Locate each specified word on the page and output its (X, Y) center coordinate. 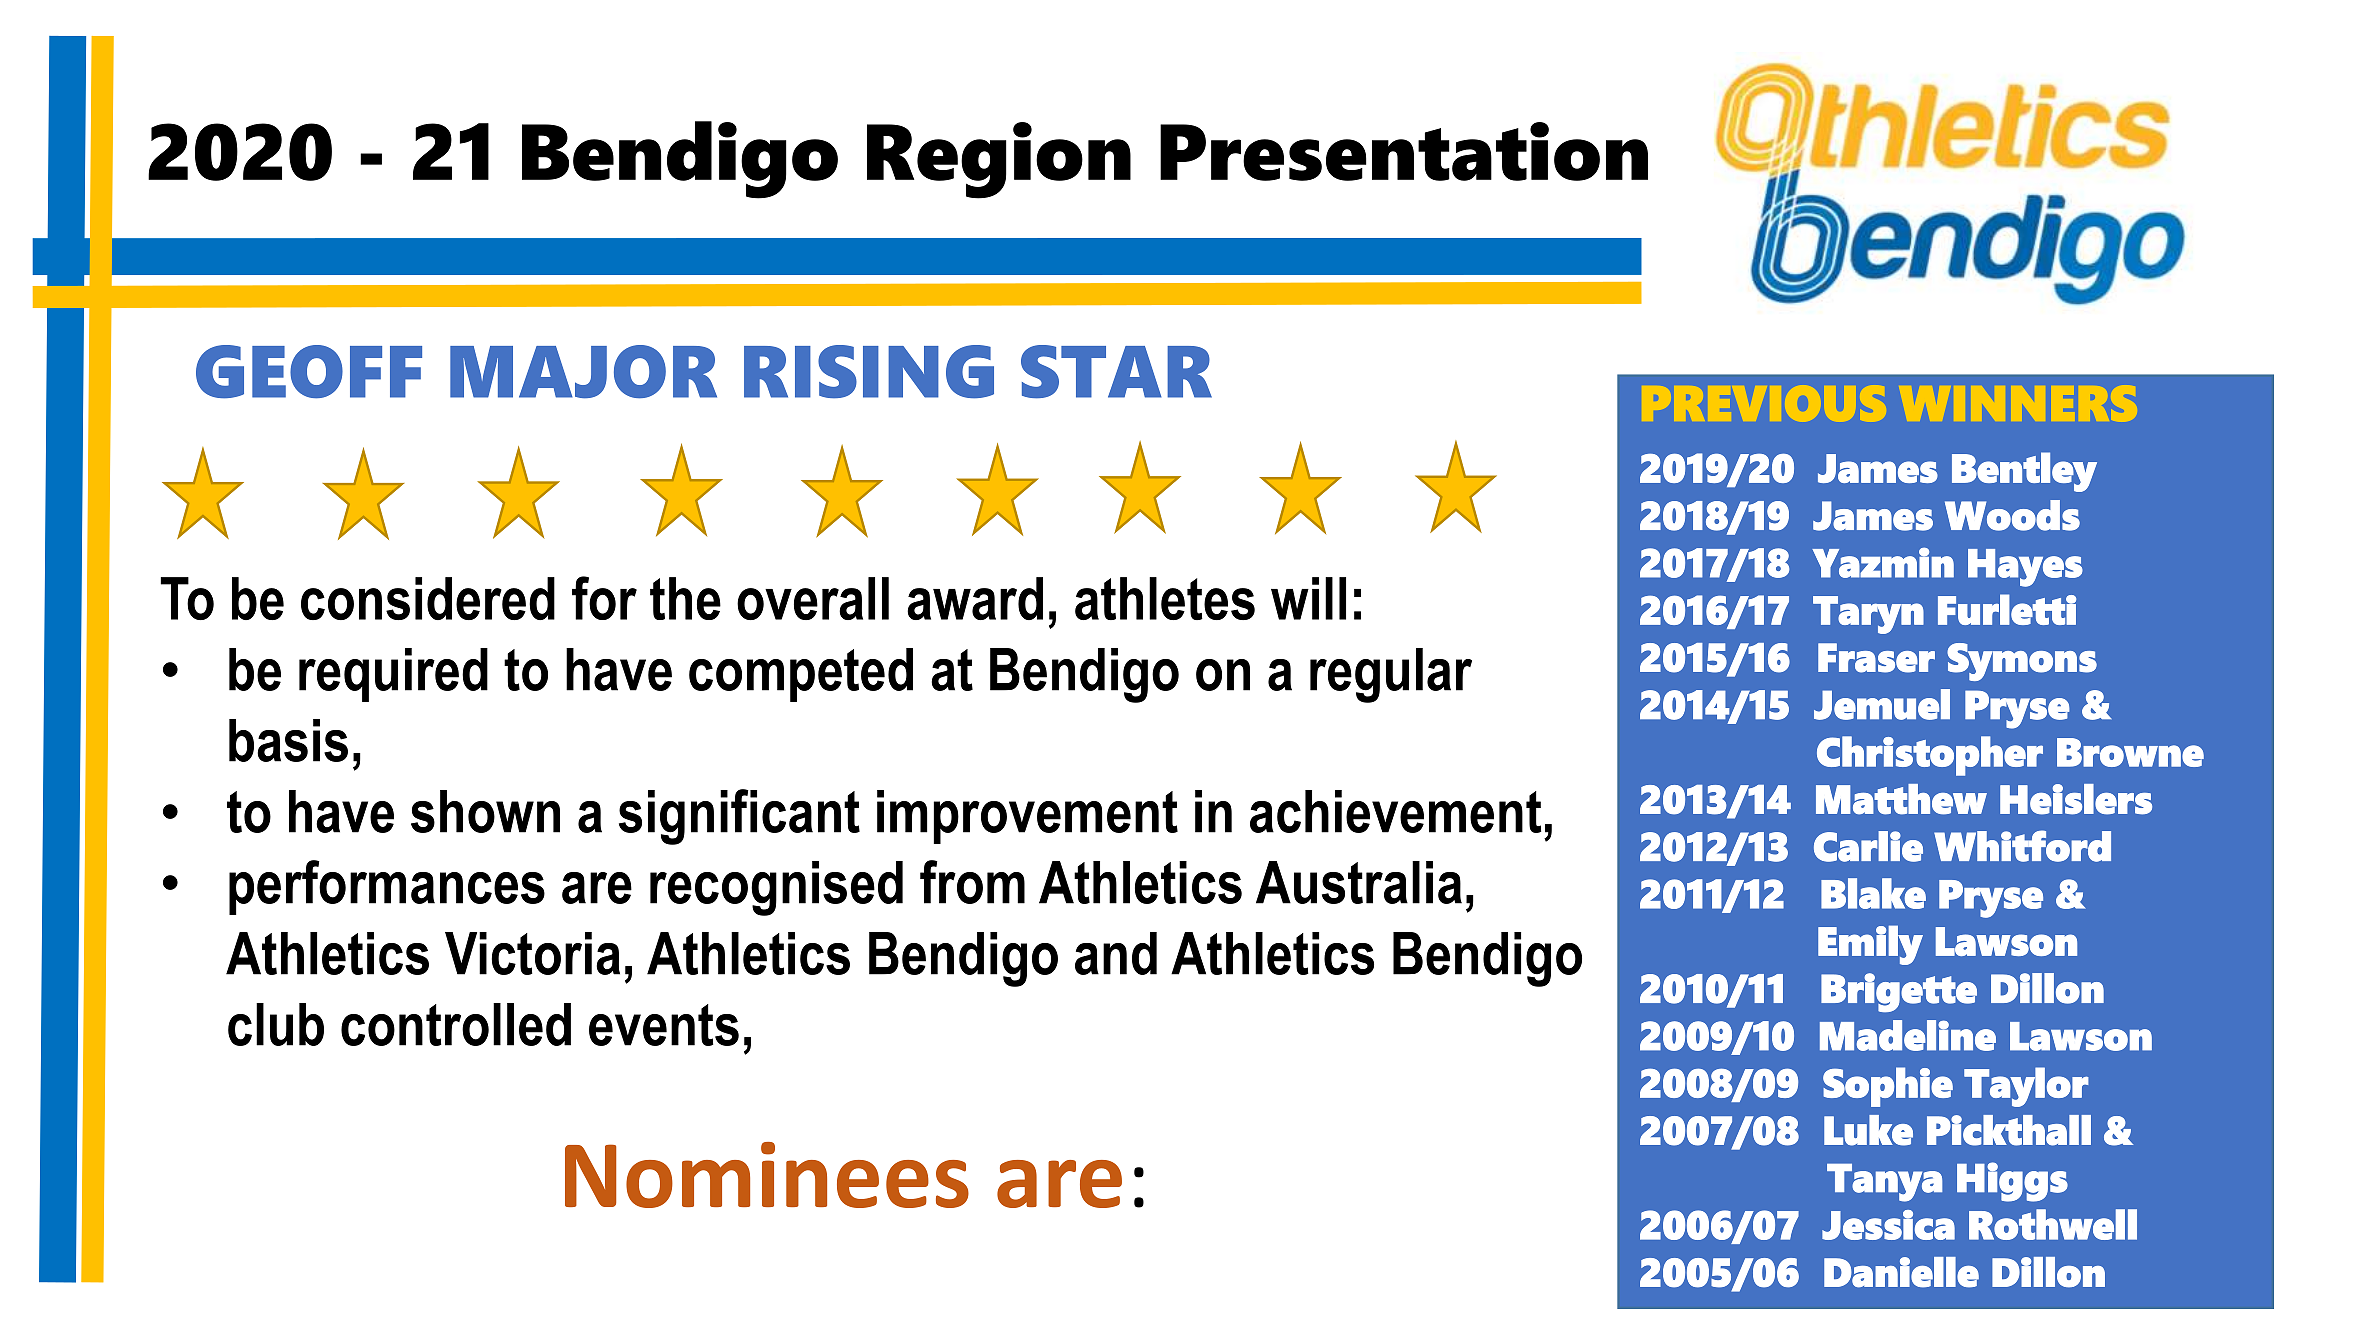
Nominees (767, 1175)
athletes (1165, 598)
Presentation (1404, 151)
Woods (2012, 515)
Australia (1359, 882)
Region (999, 160)
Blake (1873, 893)
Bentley (2024, 472)
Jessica (1888, 1225)
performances (387, 887)
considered (428, 598)
